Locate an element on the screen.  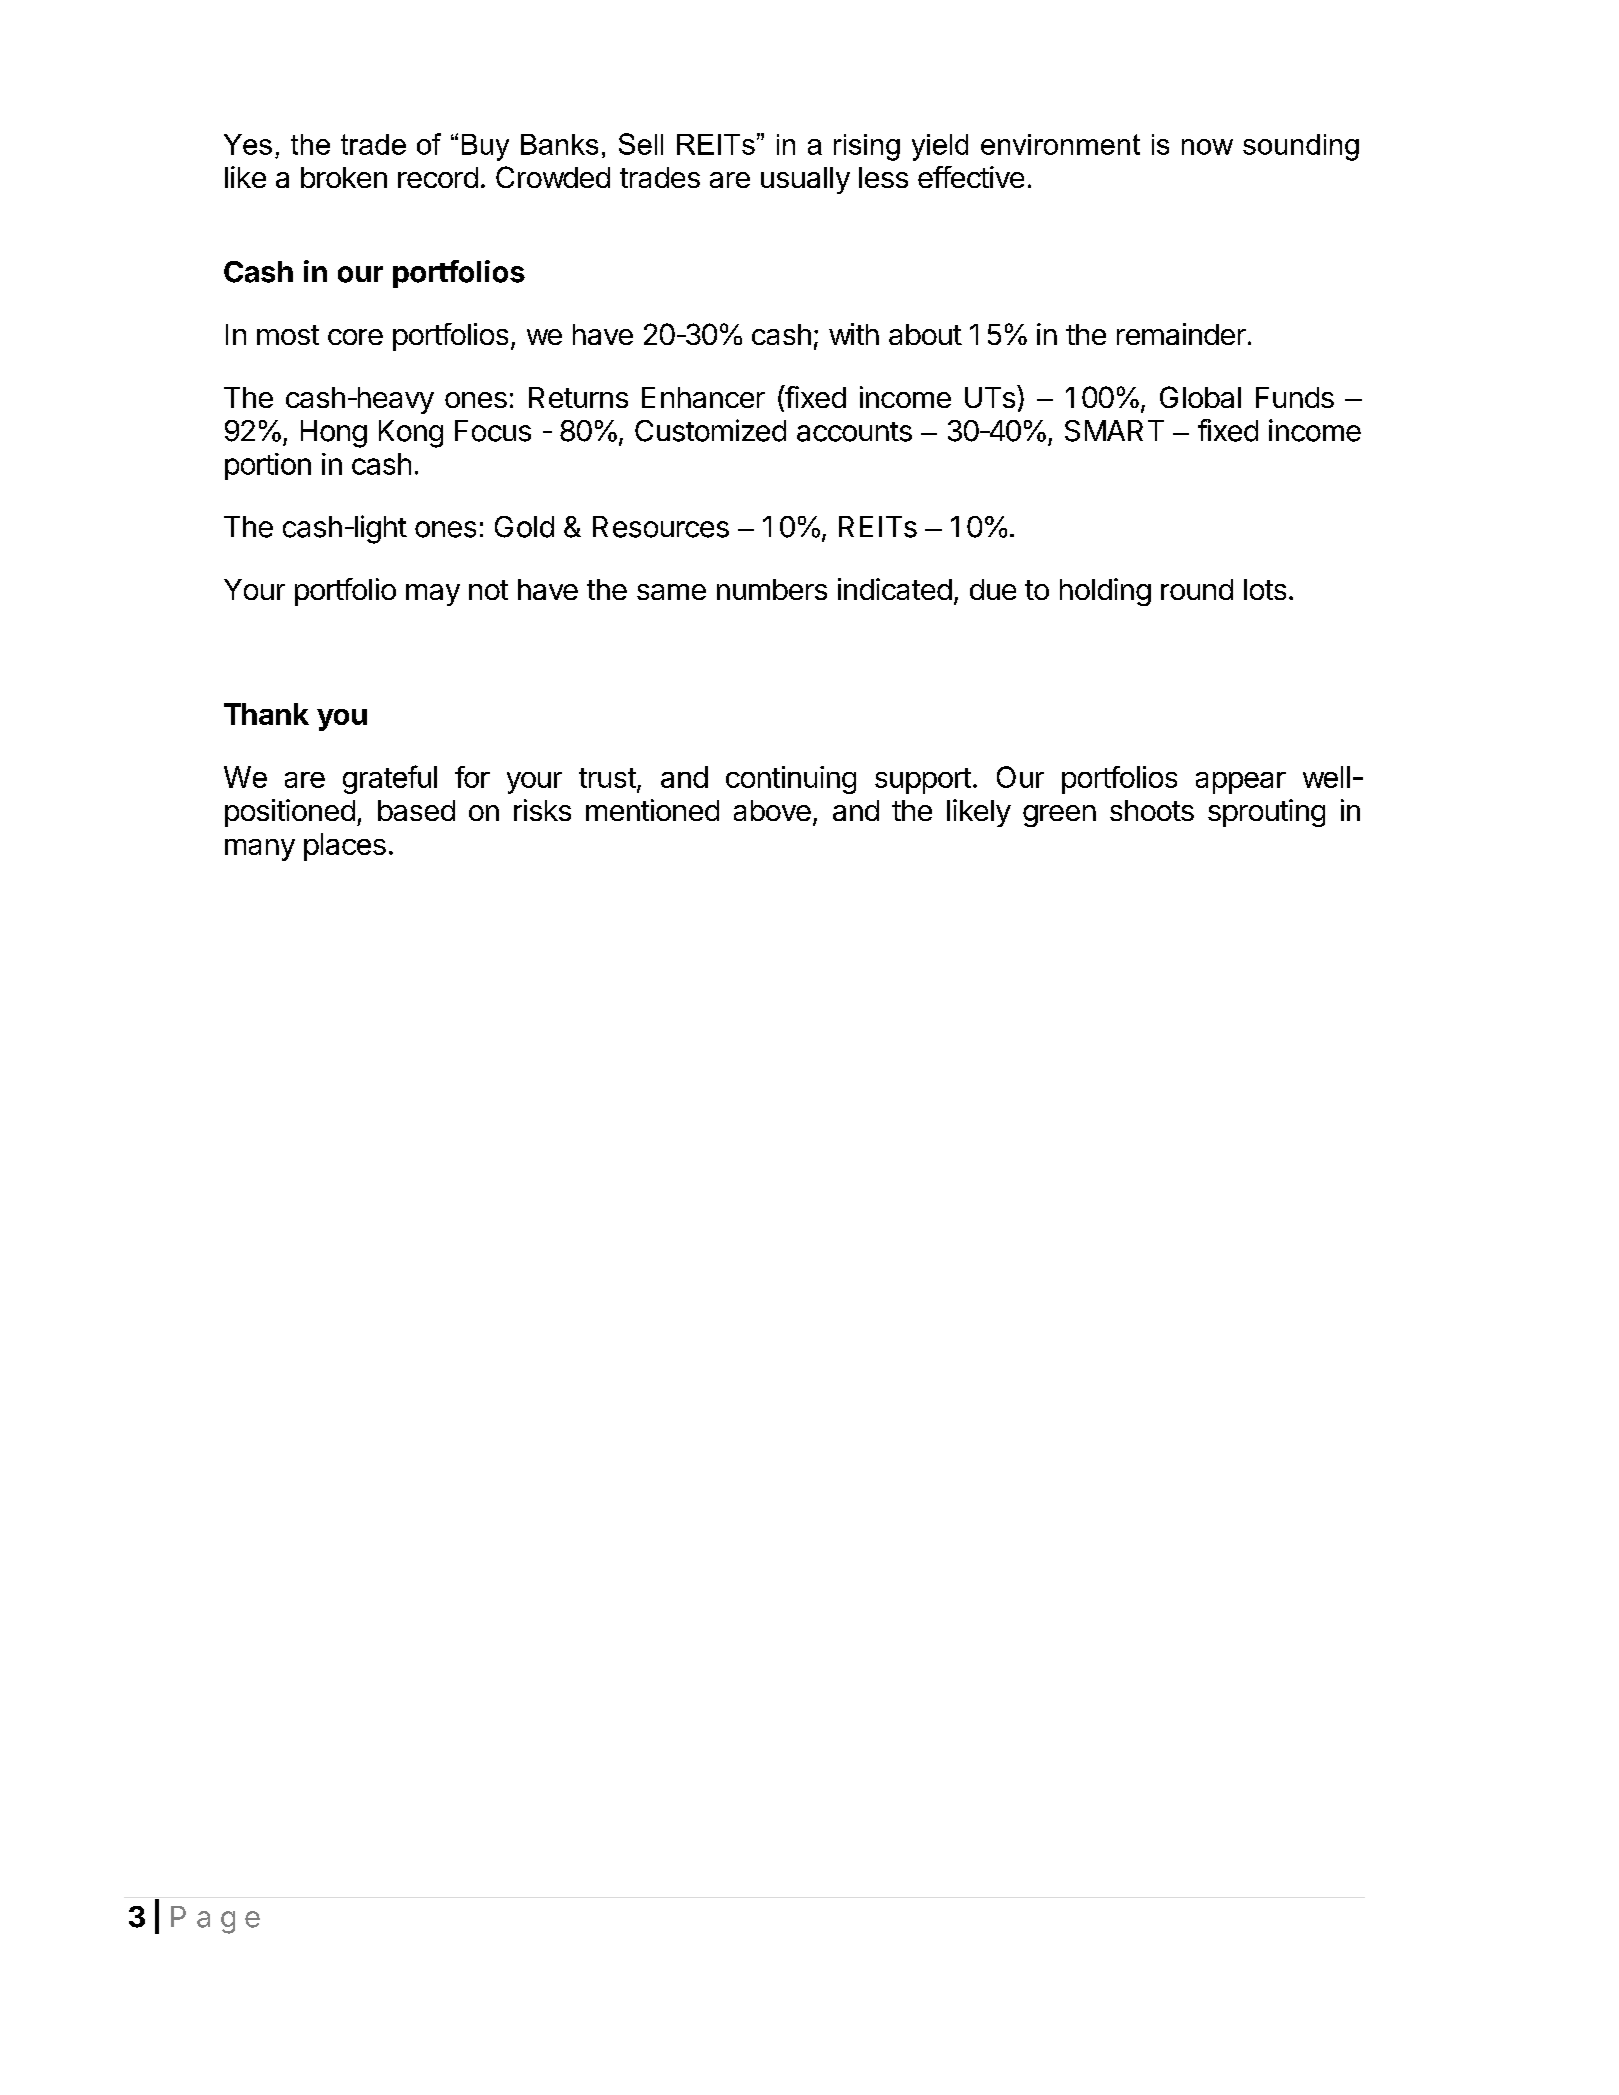
usually is located at coordinates (805, 180).
